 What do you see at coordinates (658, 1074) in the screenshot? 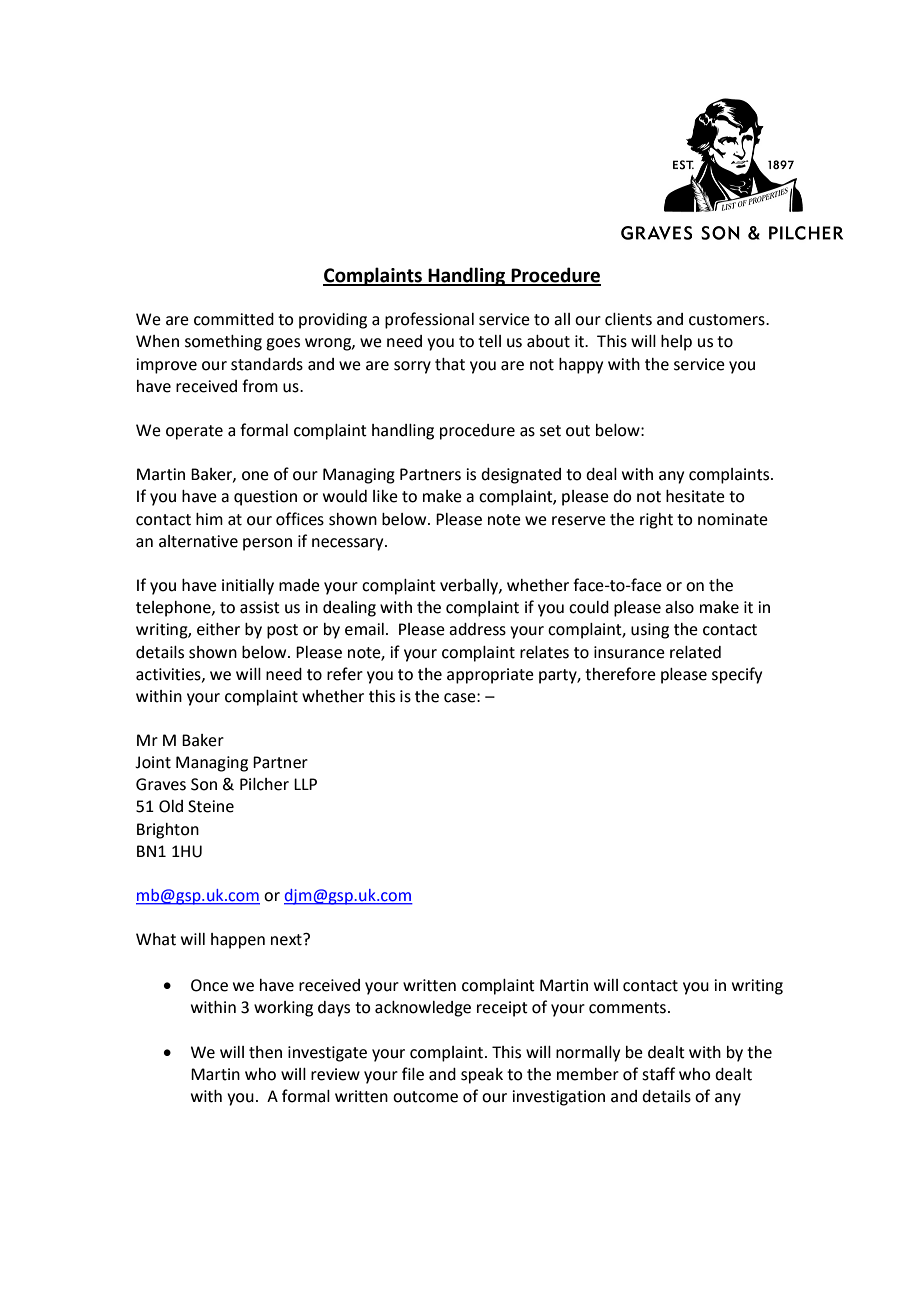
I see `staff` at bounding box center [658, 1074].
